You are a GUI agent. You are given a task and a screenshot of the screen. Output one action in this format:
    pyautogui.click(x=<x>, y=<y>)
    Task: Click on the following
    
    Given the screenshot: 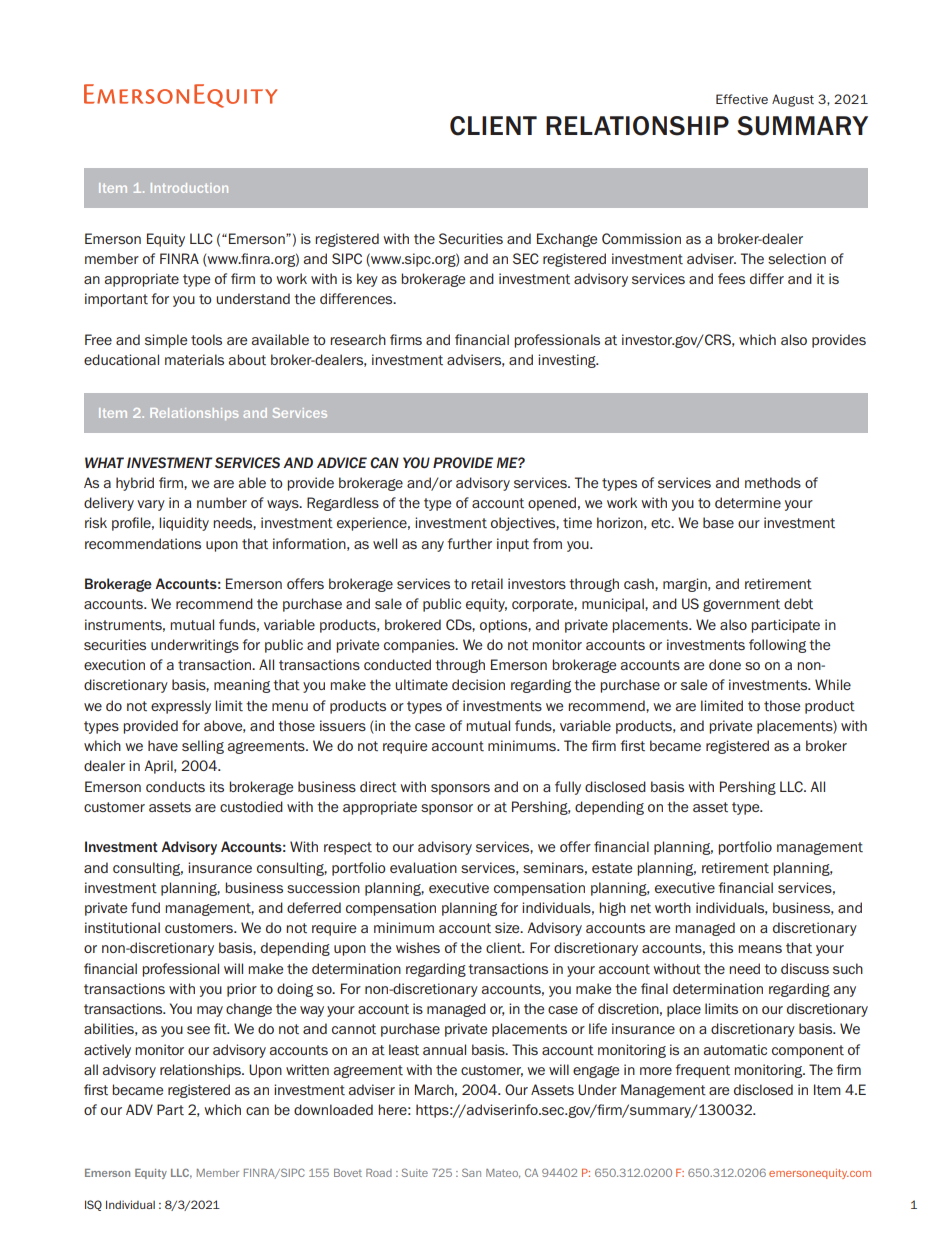 What is the action you would take?
    pyautogui.click(x=777, y=646)
